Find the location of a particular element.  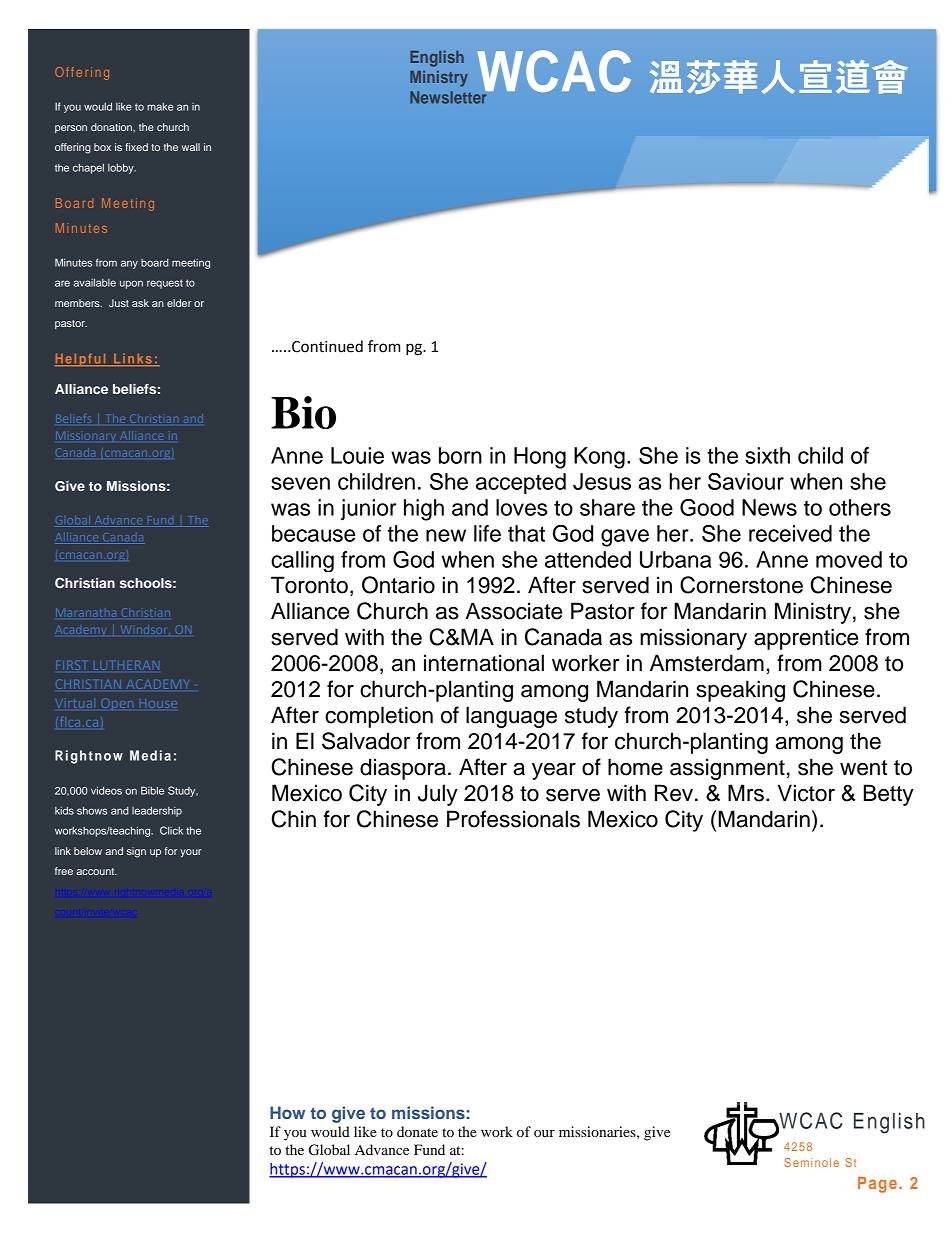

sixth is located at coordinates (767, 455).
